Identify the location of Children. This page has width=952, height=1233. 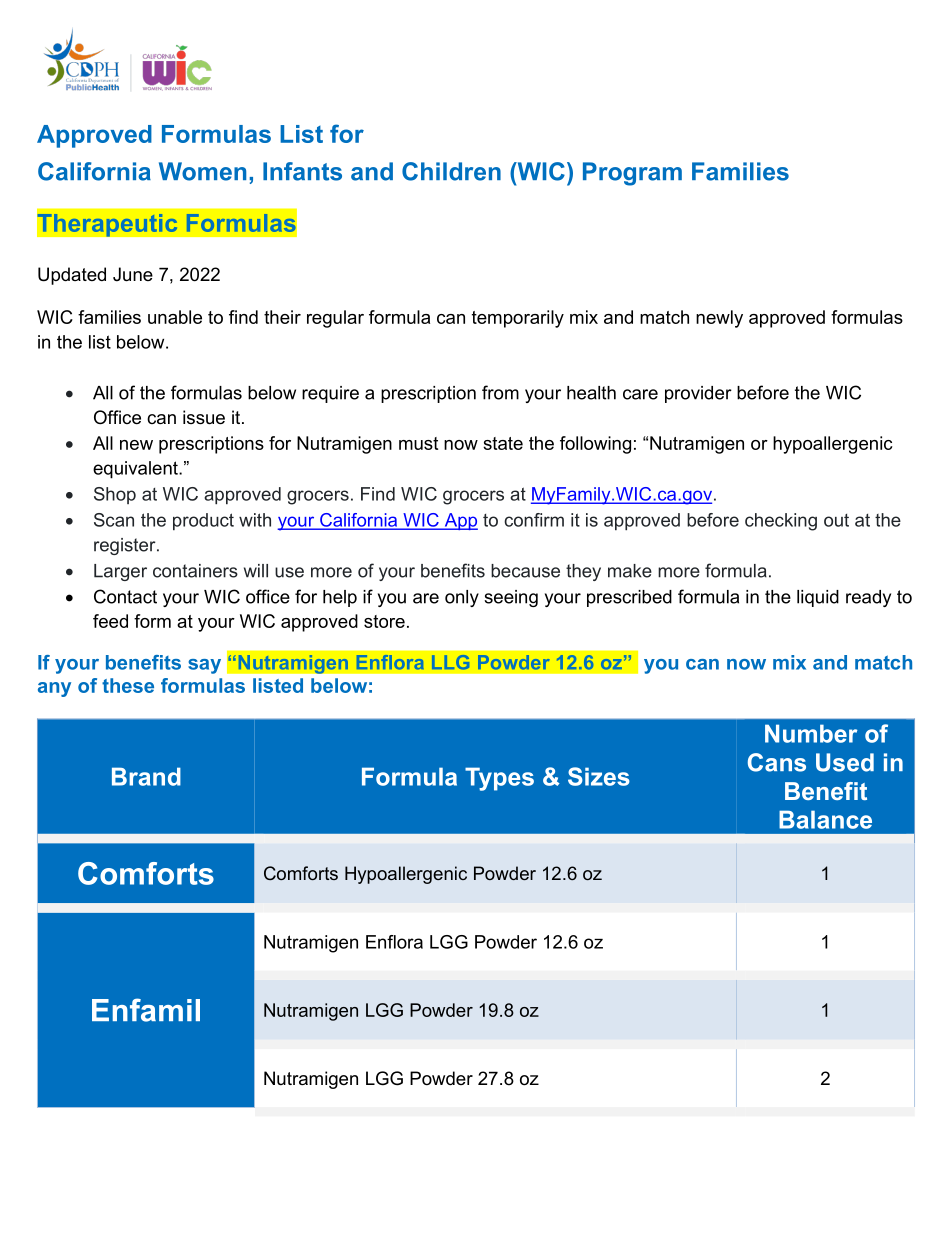
(451, 171).
